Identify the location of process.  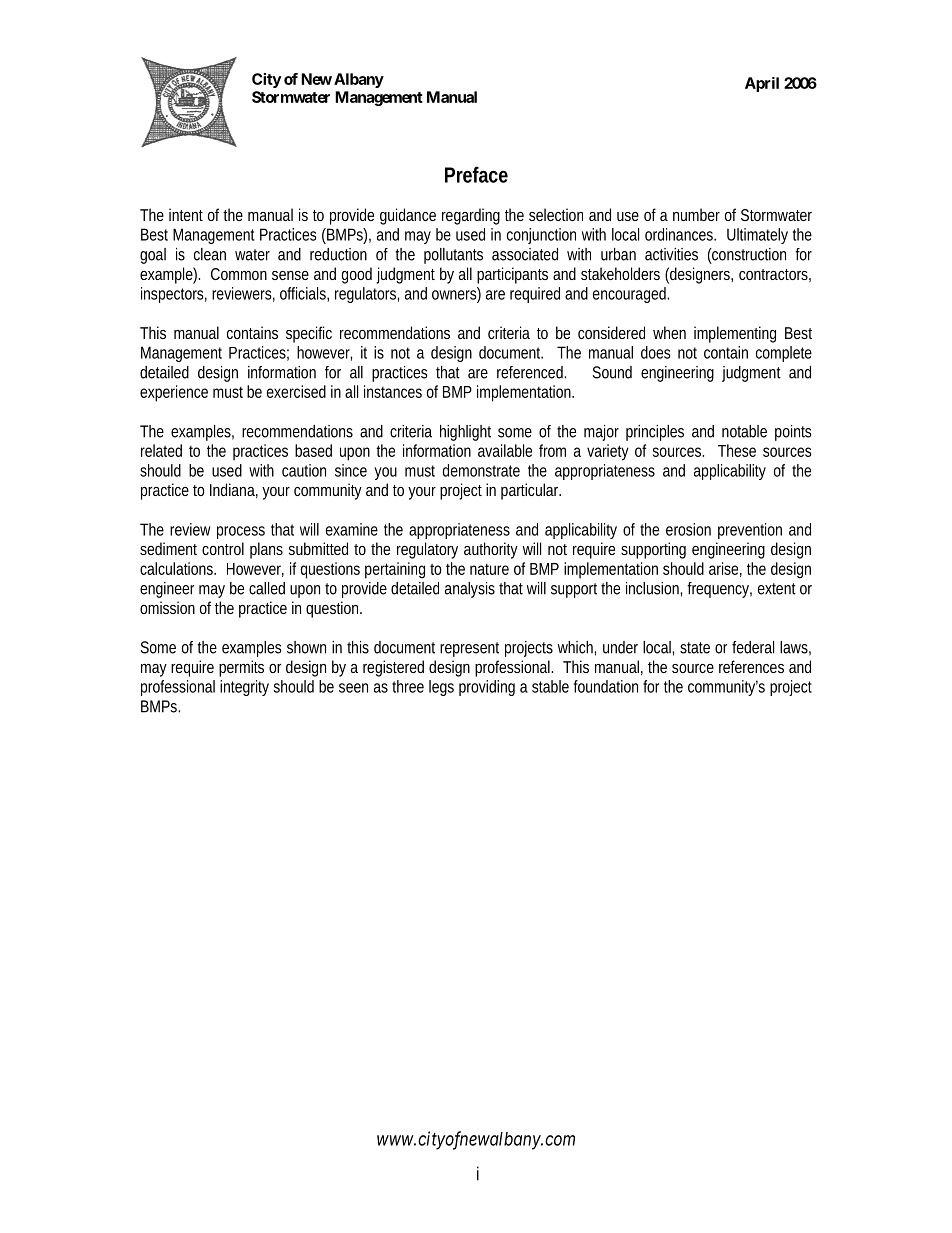
(241, 532).
